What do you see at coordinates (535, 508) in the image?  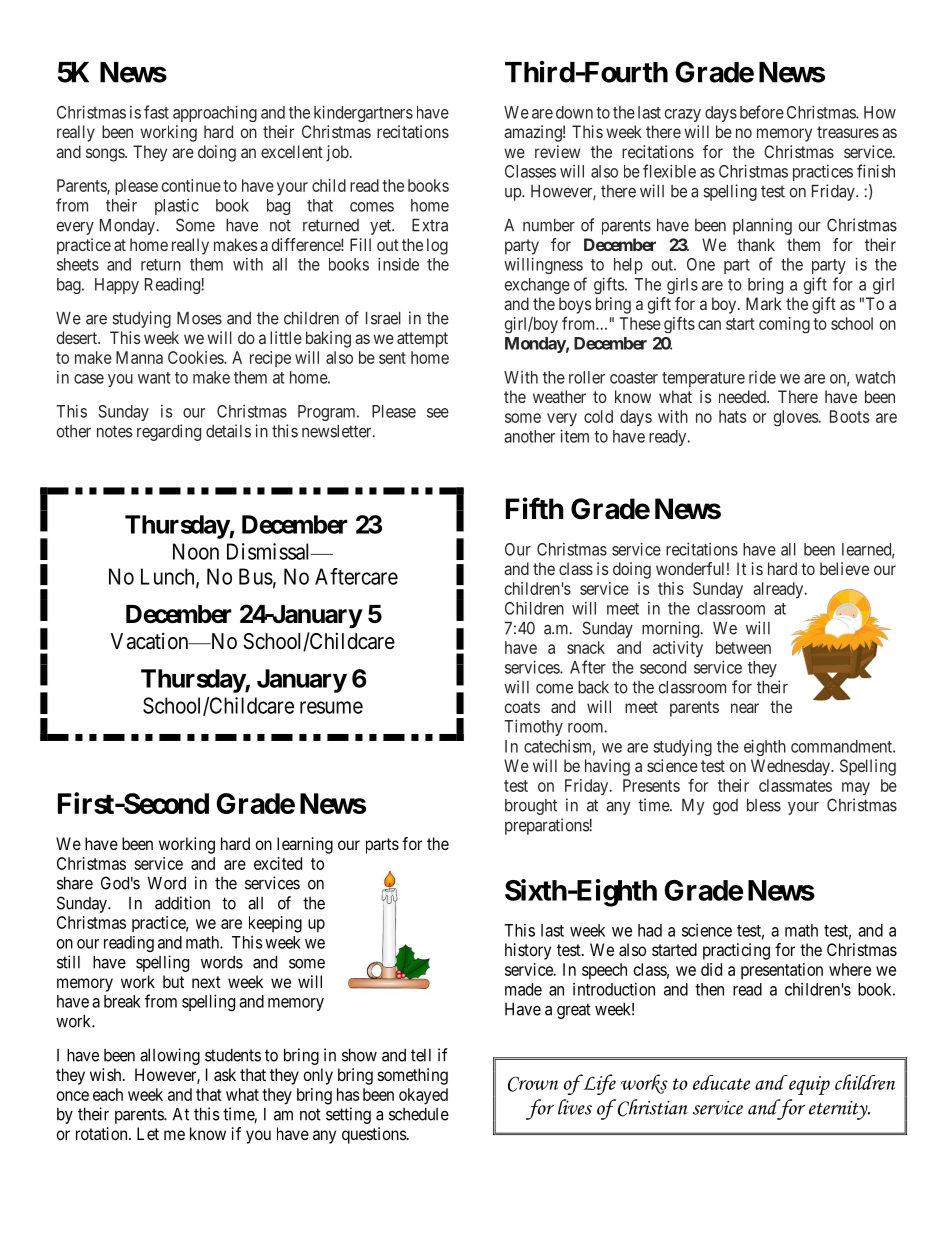 I see `Fifth` at bounding box center [535, 508].
